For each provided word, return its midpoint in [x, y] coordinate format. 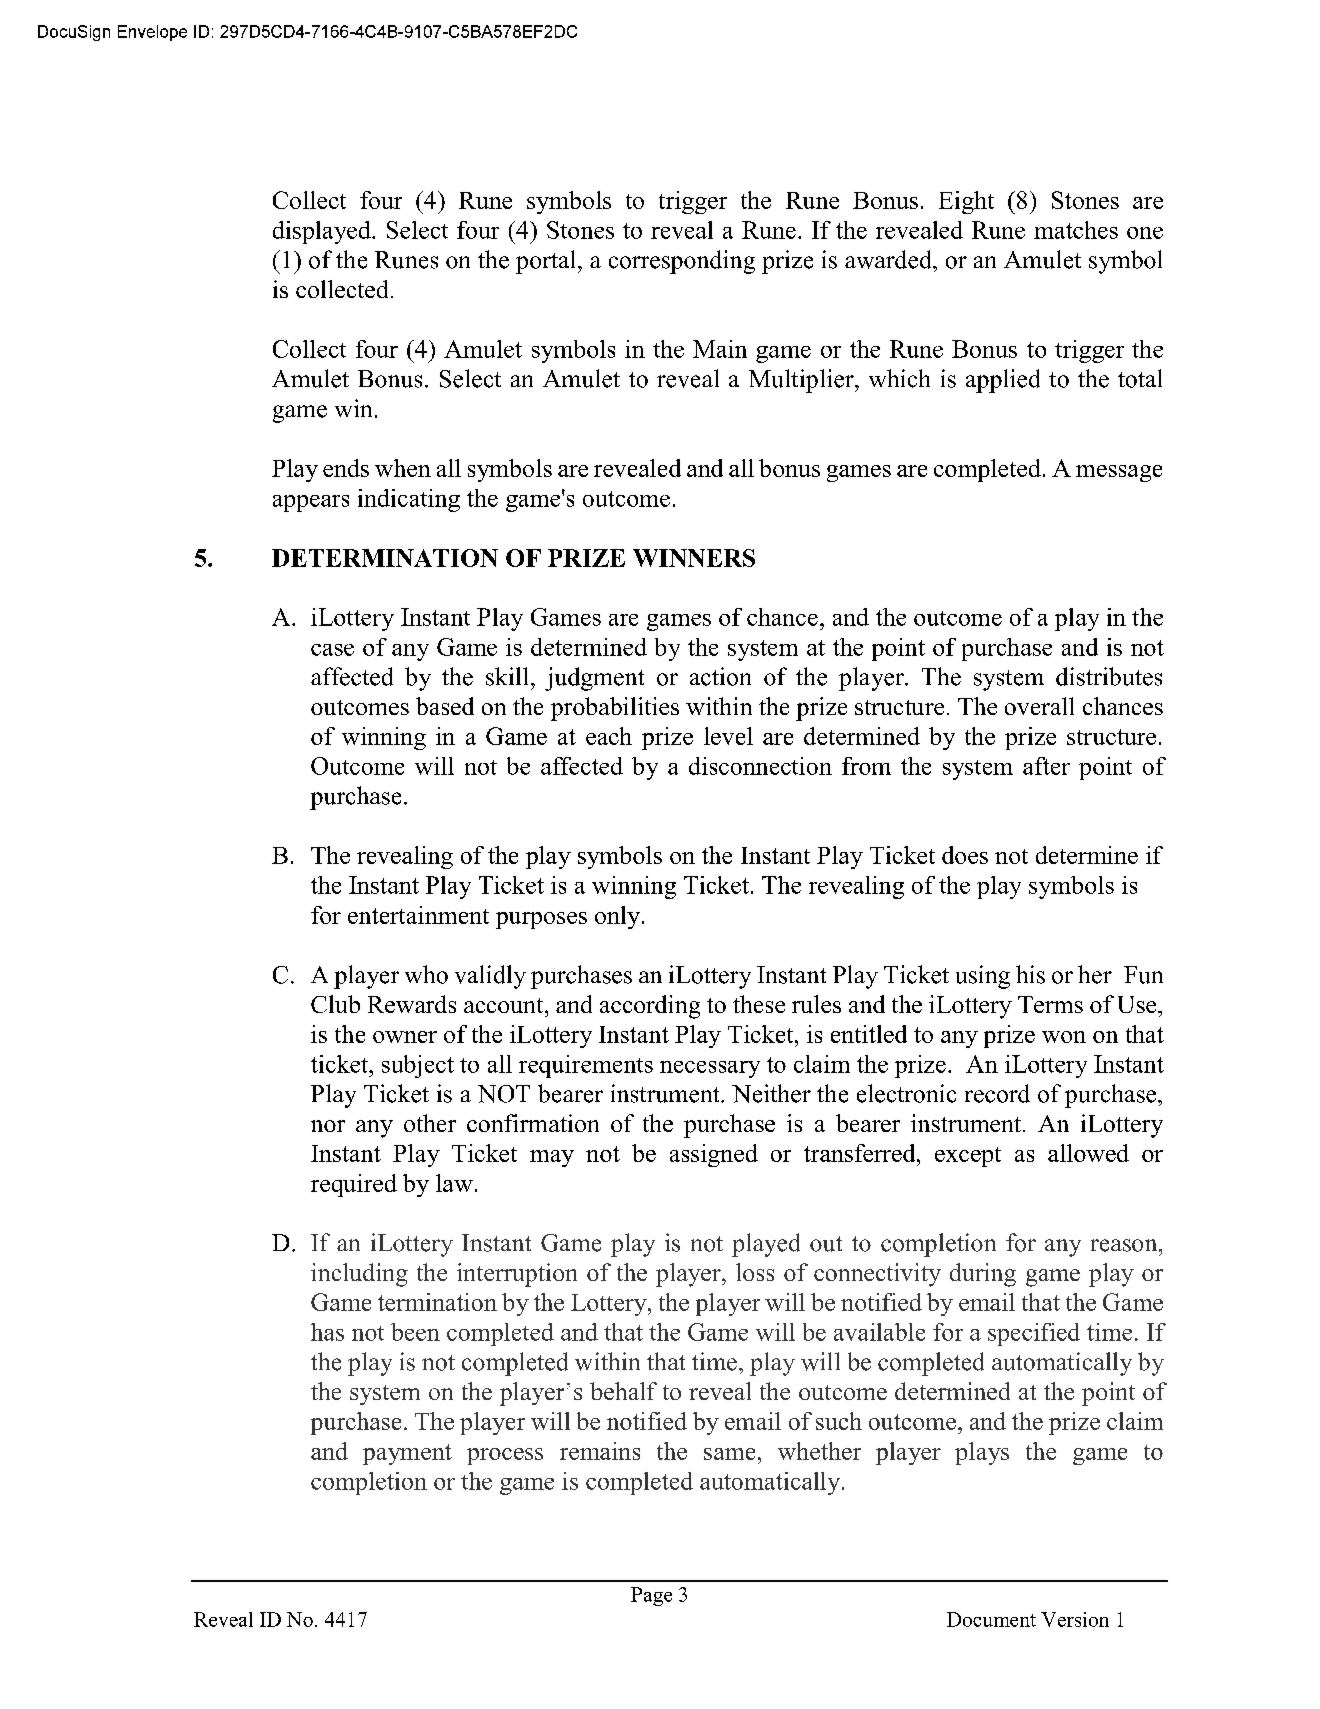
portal [545, 262]
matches [1076, 230]
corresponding [682, 262]
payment [407, 1454]
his [1030, 974]
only [619, 917]
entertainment [418, 915]
